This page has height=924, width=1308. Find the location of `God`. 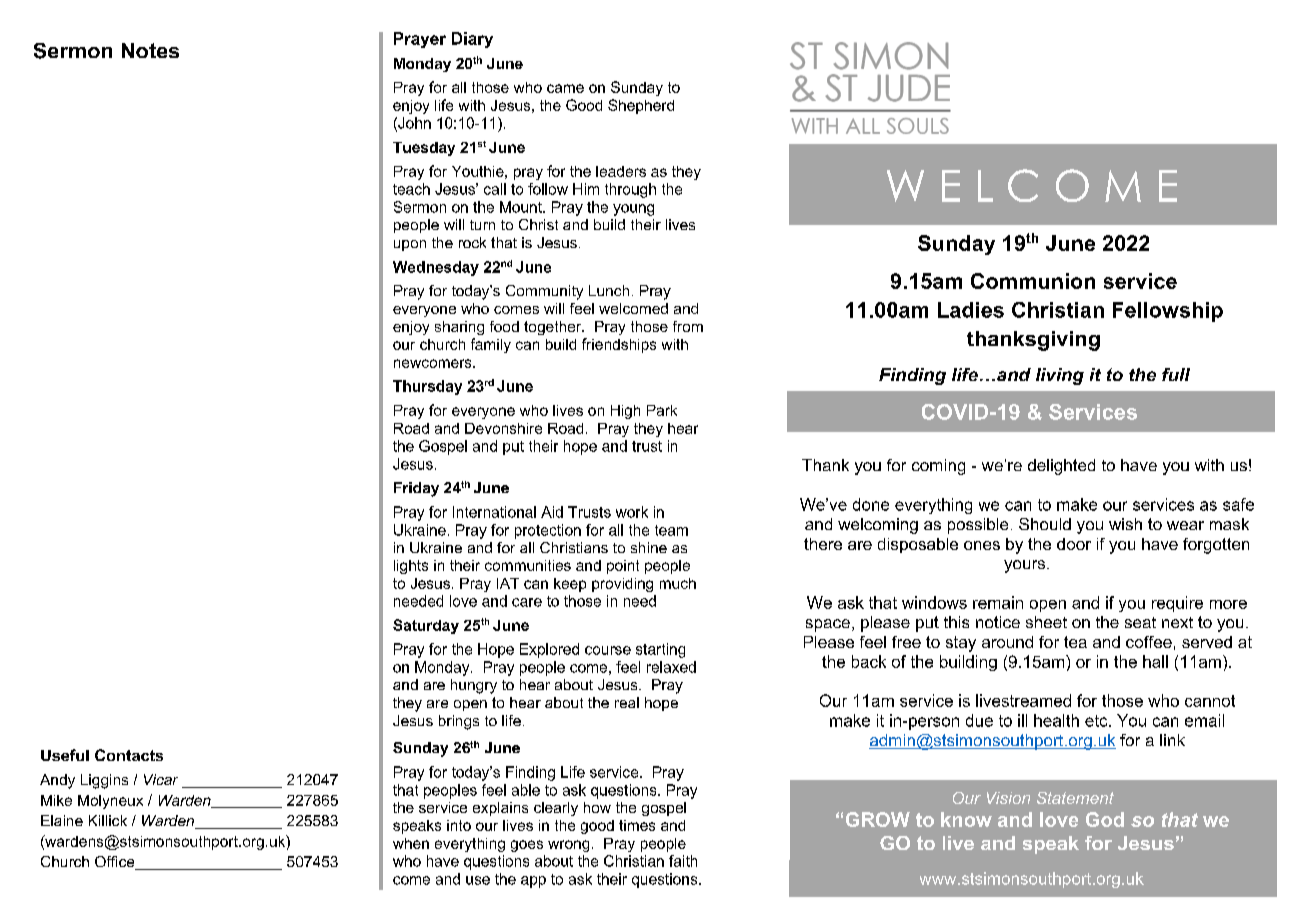

God is located at coordinates (1105, 819).
